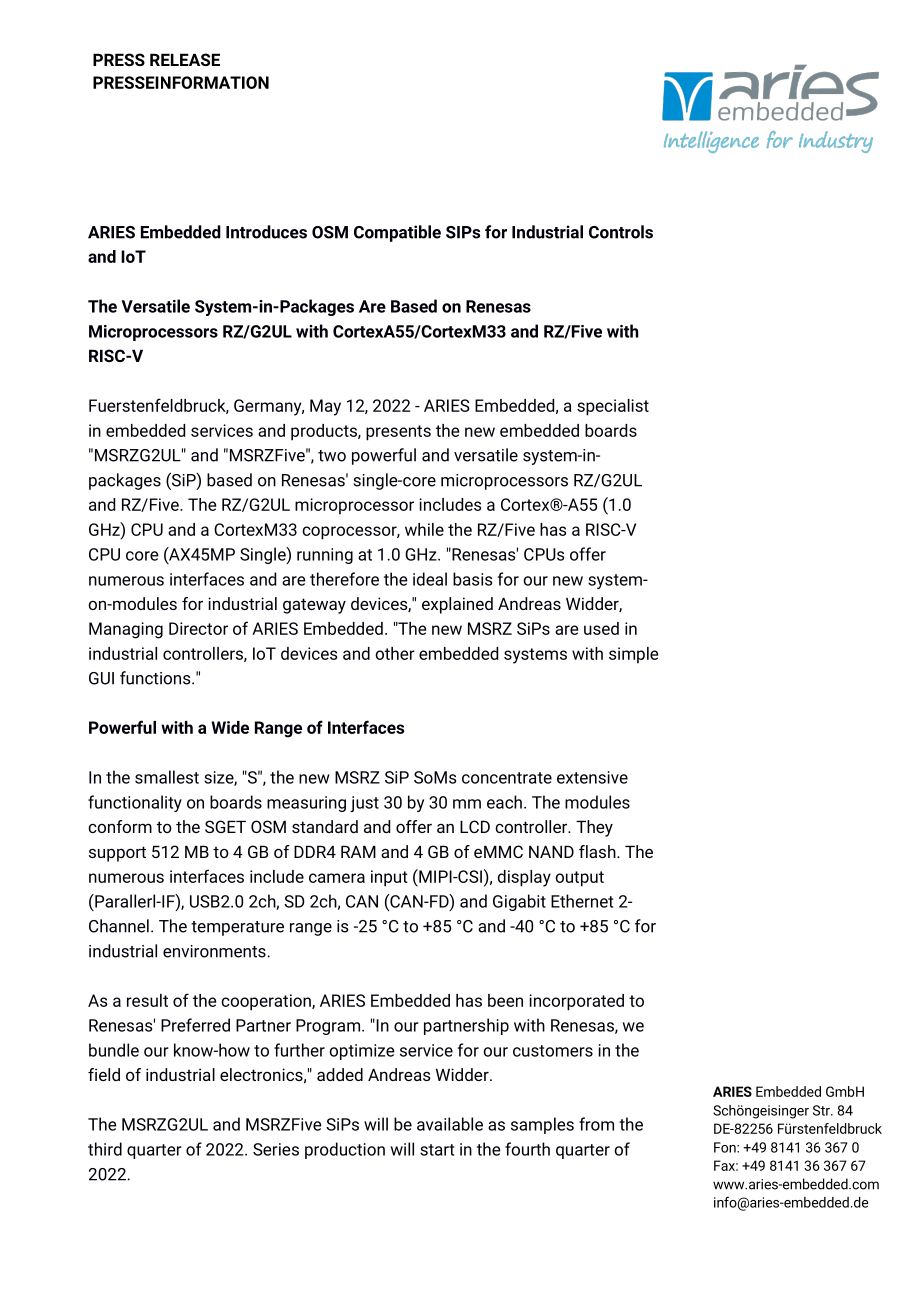 This document has width=924, height=1308. I want to click on Compatible, so click(397, 233).
